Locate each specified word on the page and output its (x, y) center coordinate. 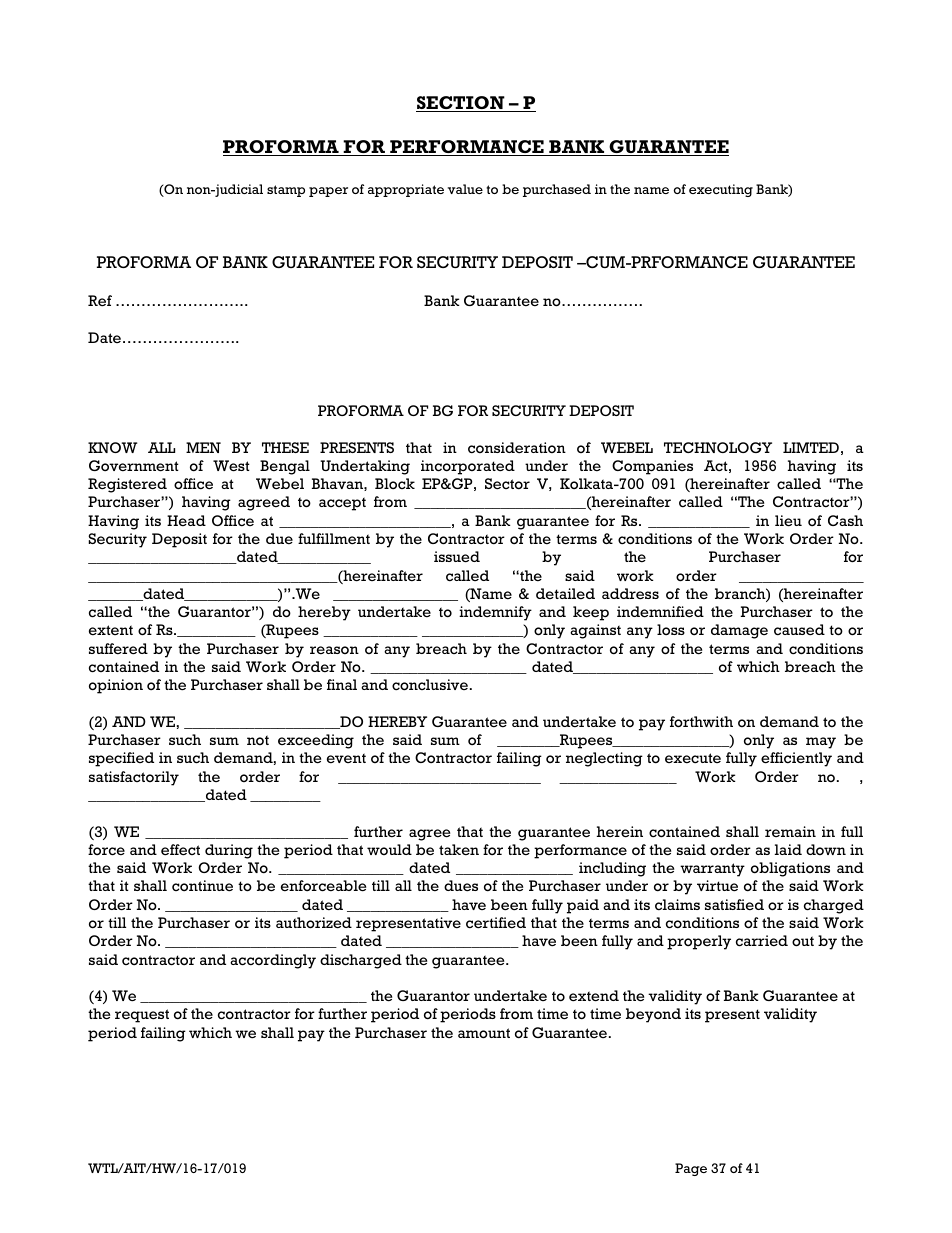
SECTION (461, 104)
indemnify (495, 613)
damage (739, 631)
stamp (286, 191)
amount (484, 1033)
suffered (118, 649)
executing (721, 190)
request (142, 1016)
